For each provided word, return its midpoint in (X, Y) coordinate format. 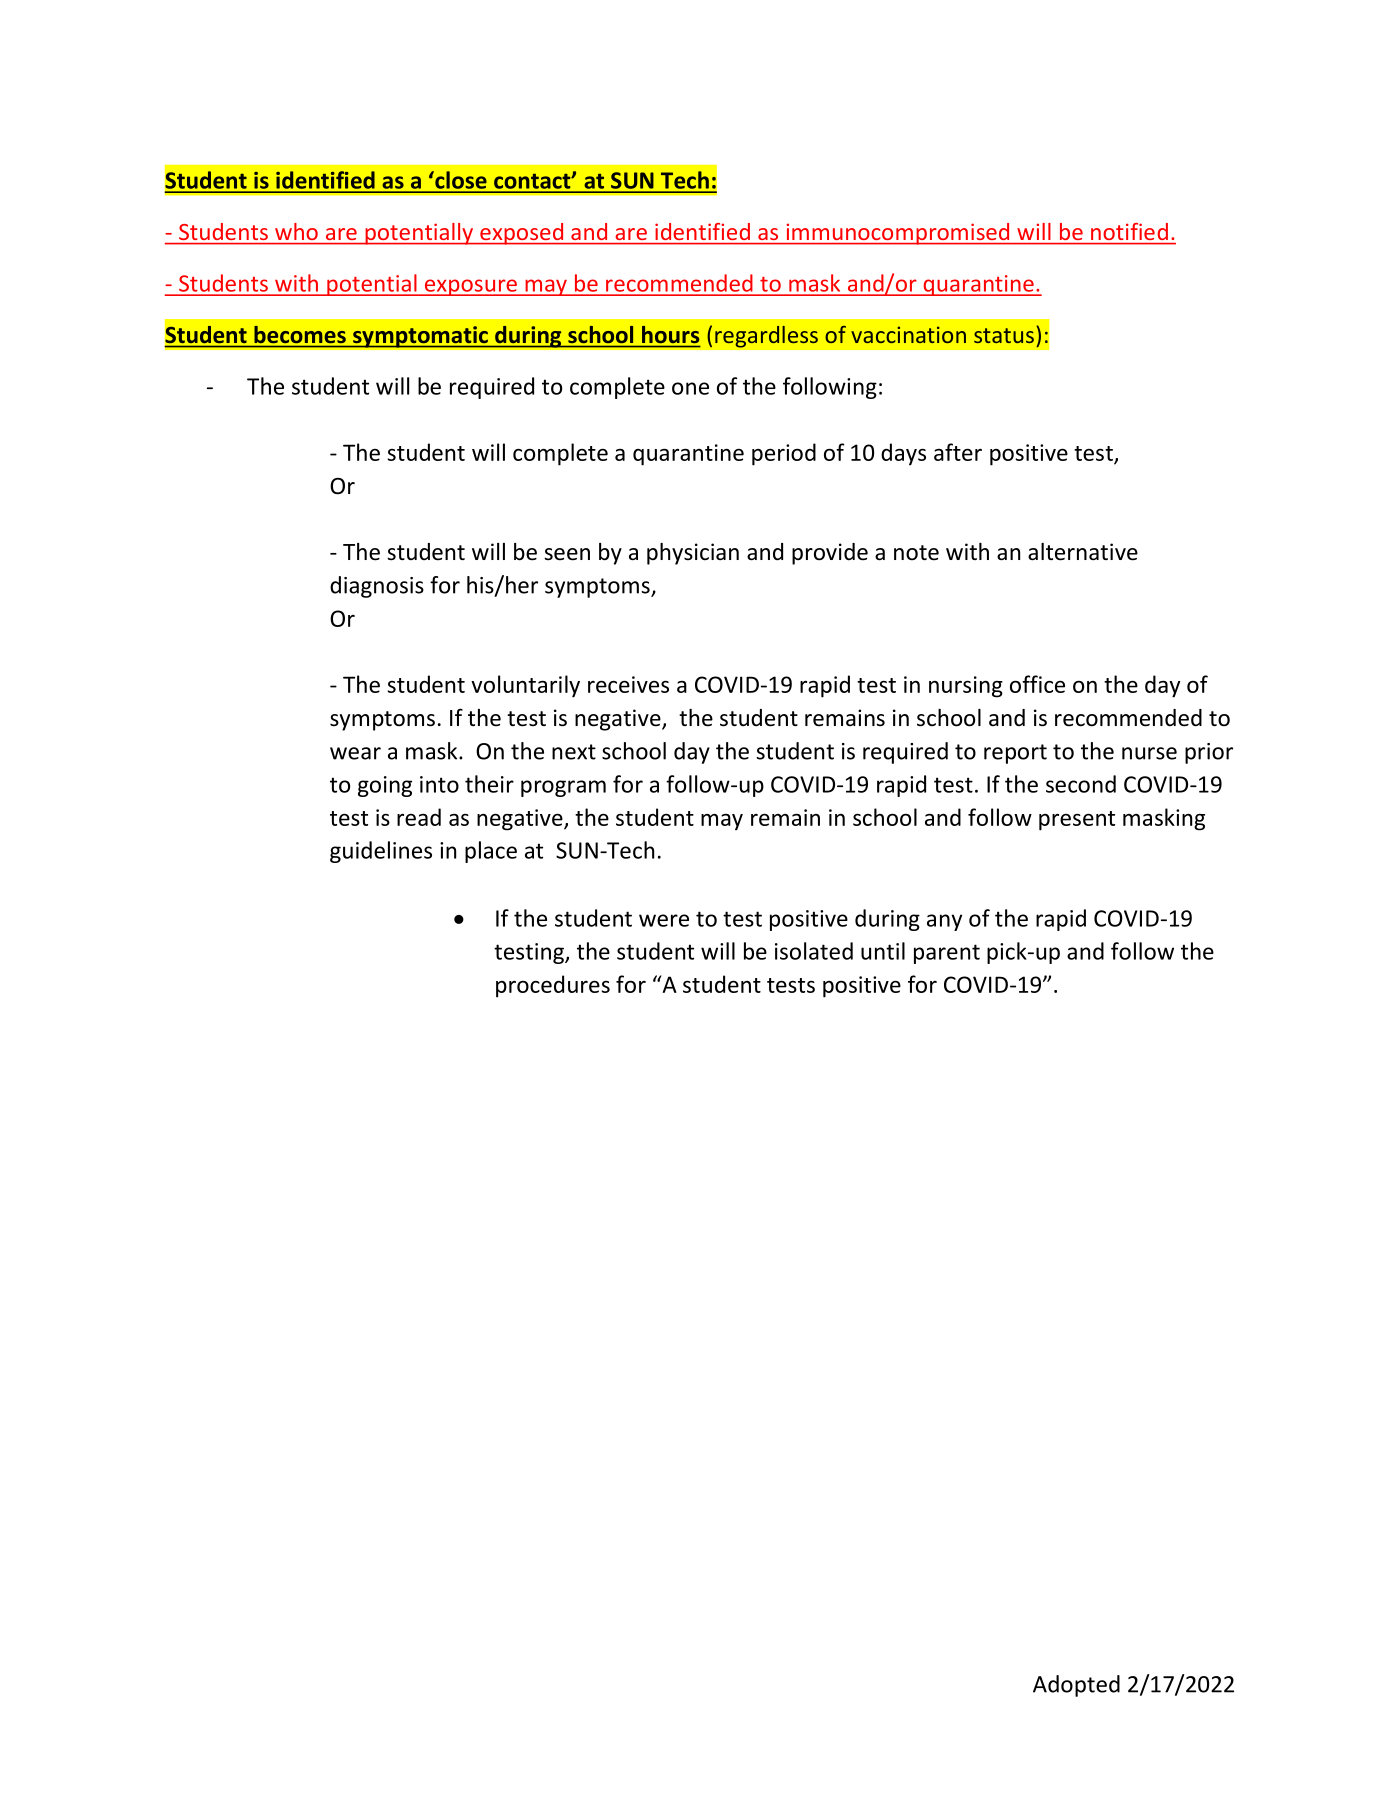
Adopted (1076, 1686)
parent (947, 954)
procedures (553, 986)
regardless (766, 336)
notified (1129, 231)
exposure (471, 287)
